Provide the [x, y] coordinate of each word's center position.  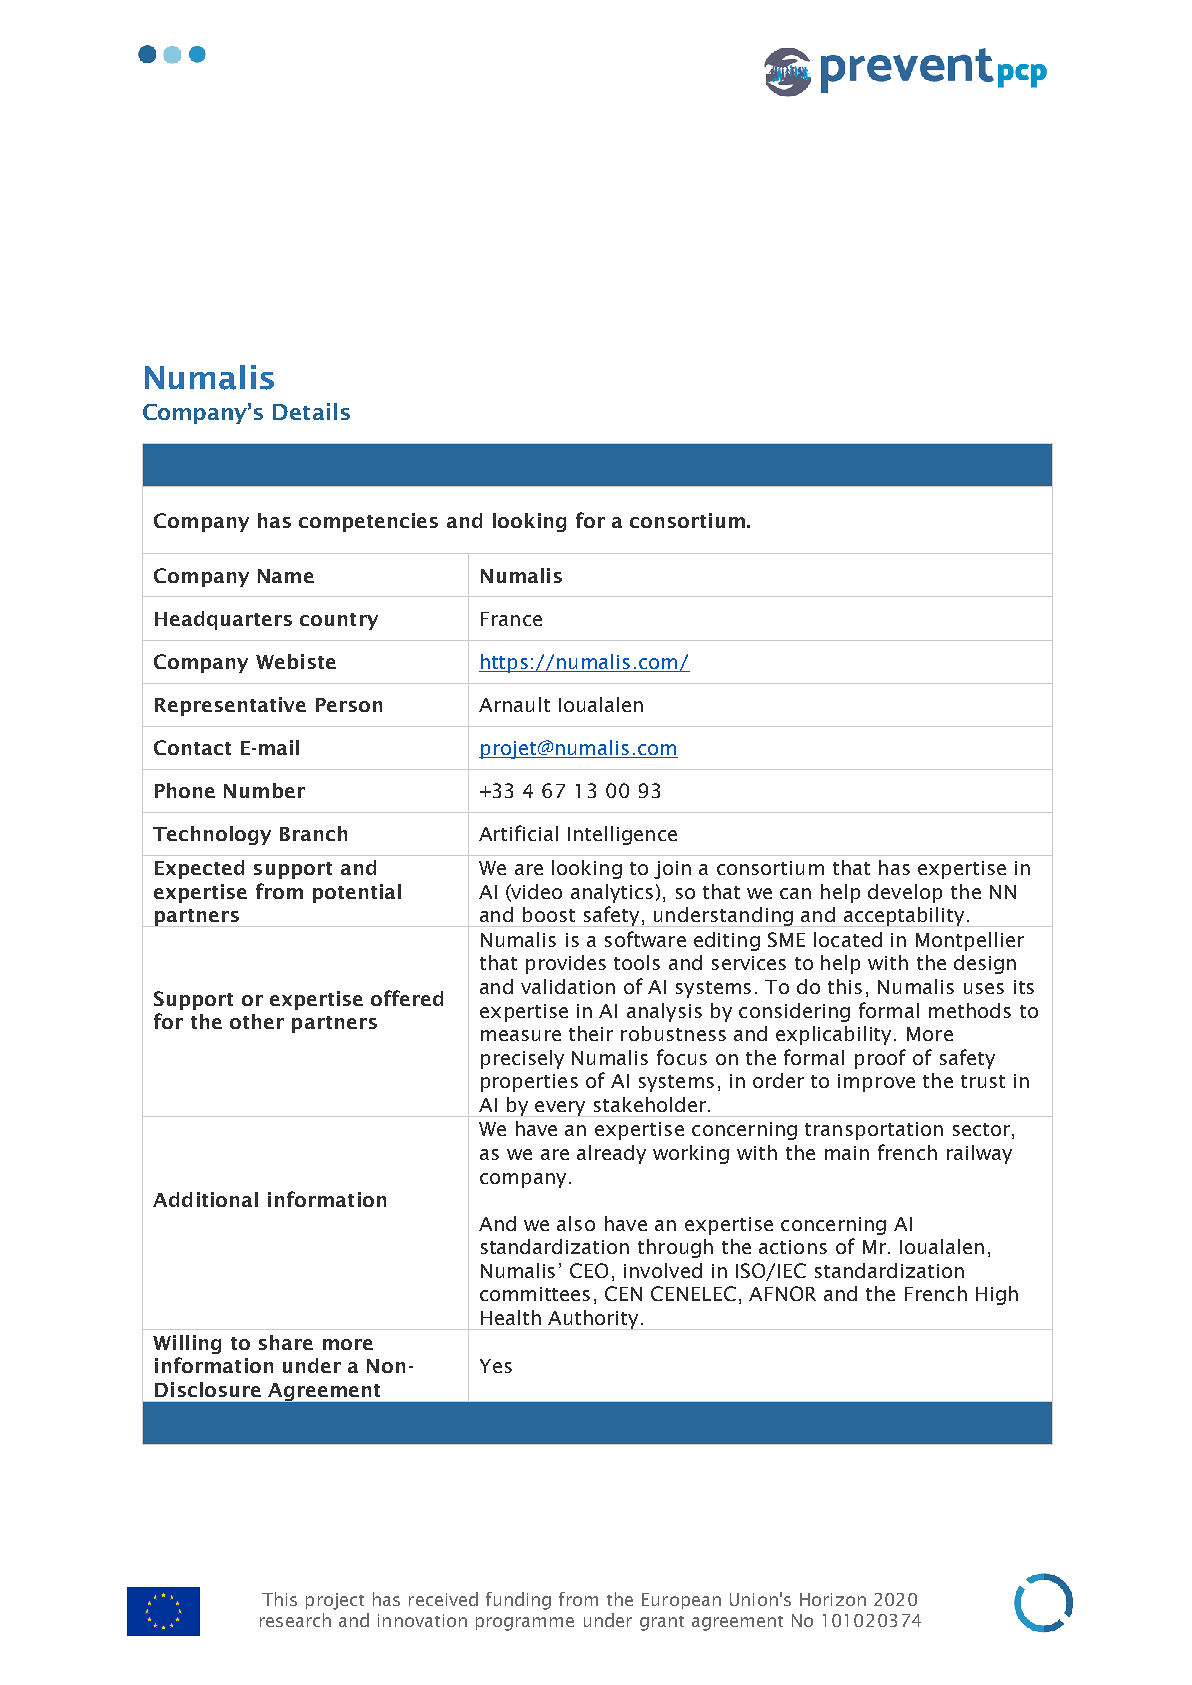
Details [311, 411]
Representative [230, 706]
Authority [593, 1320]
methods [970, 1010]
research [295, 1620]
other [257, 1021]
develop [905, 893]
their [591, 1033]
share [286, 1342]
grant [662, 1623]
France [511, 619]
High [997, 1295]
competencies [368, 522]
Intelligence [622, 835]
